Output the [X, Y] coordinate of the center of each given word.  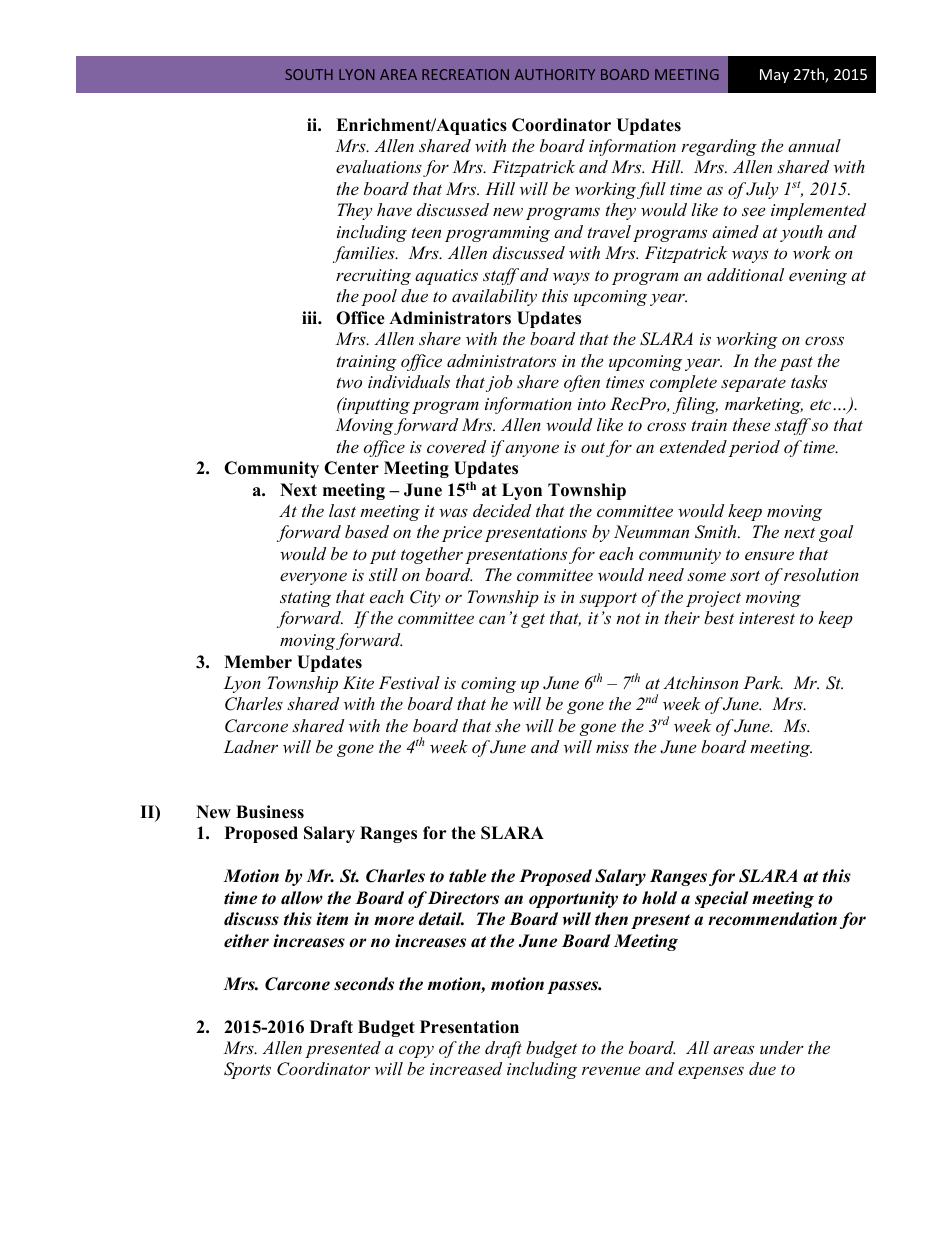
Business [270, 812]
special [722, 899]
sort [745, 576]
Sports [247, 1070]
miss [612, 747]
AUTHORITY [555, 74]
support [608, 600]
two [349, 382]
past [796, 363]
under [782, 1047]
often [582, 383]
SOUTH [309, 74]
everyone [313, 578]
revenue [611, 1070]
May [774, 76]
